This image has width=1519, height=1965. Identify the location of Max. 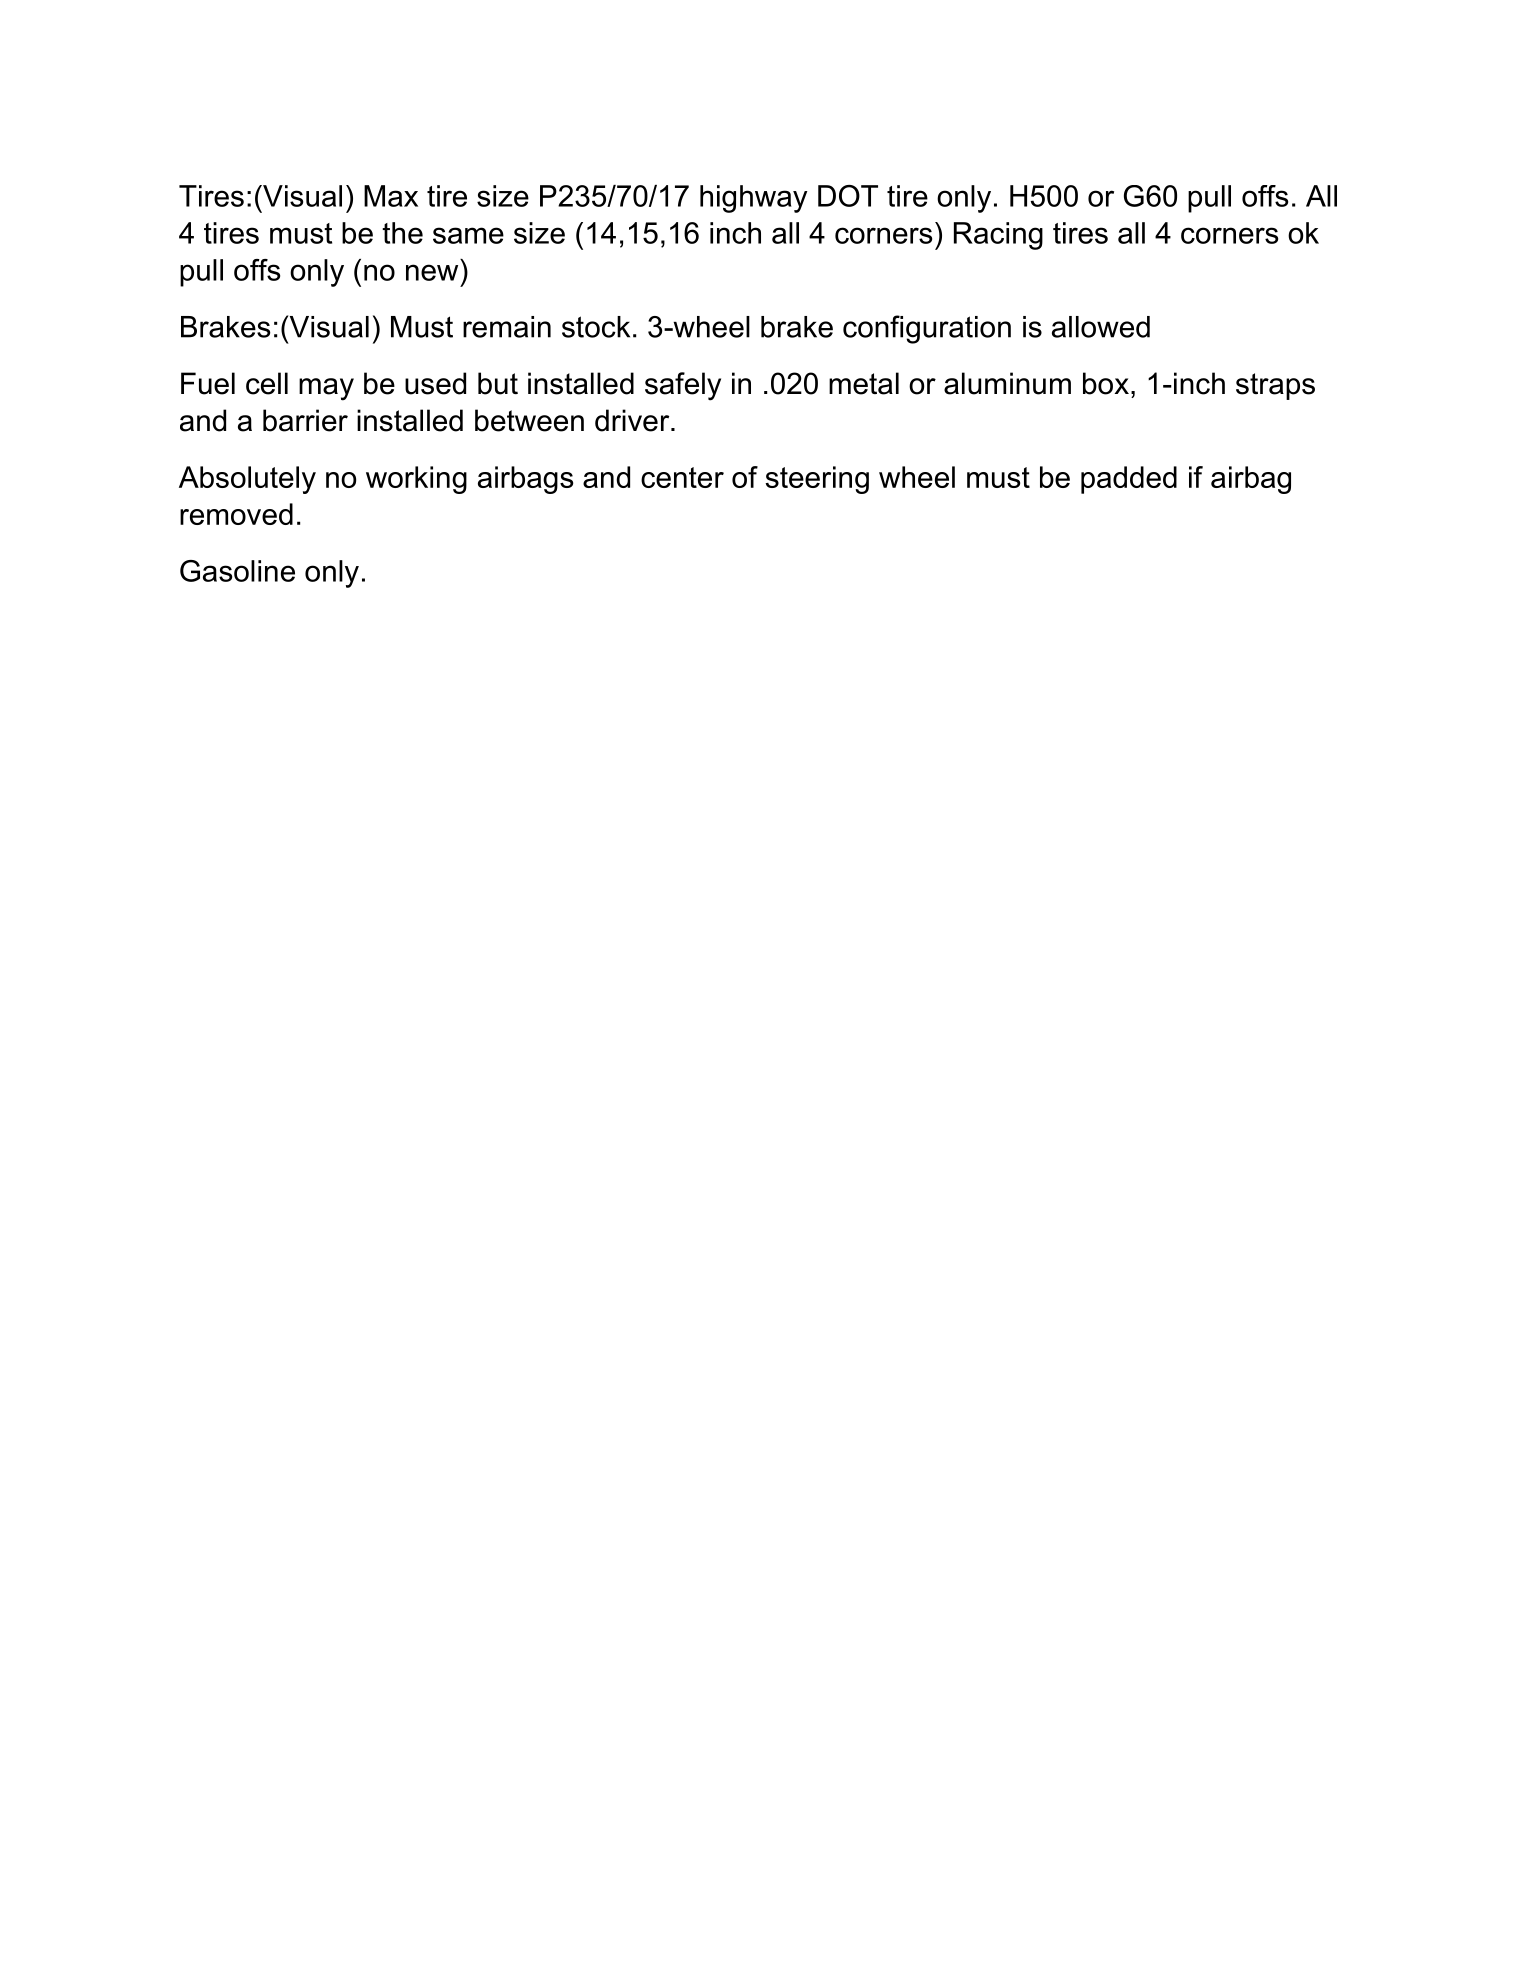
(391, 196).
